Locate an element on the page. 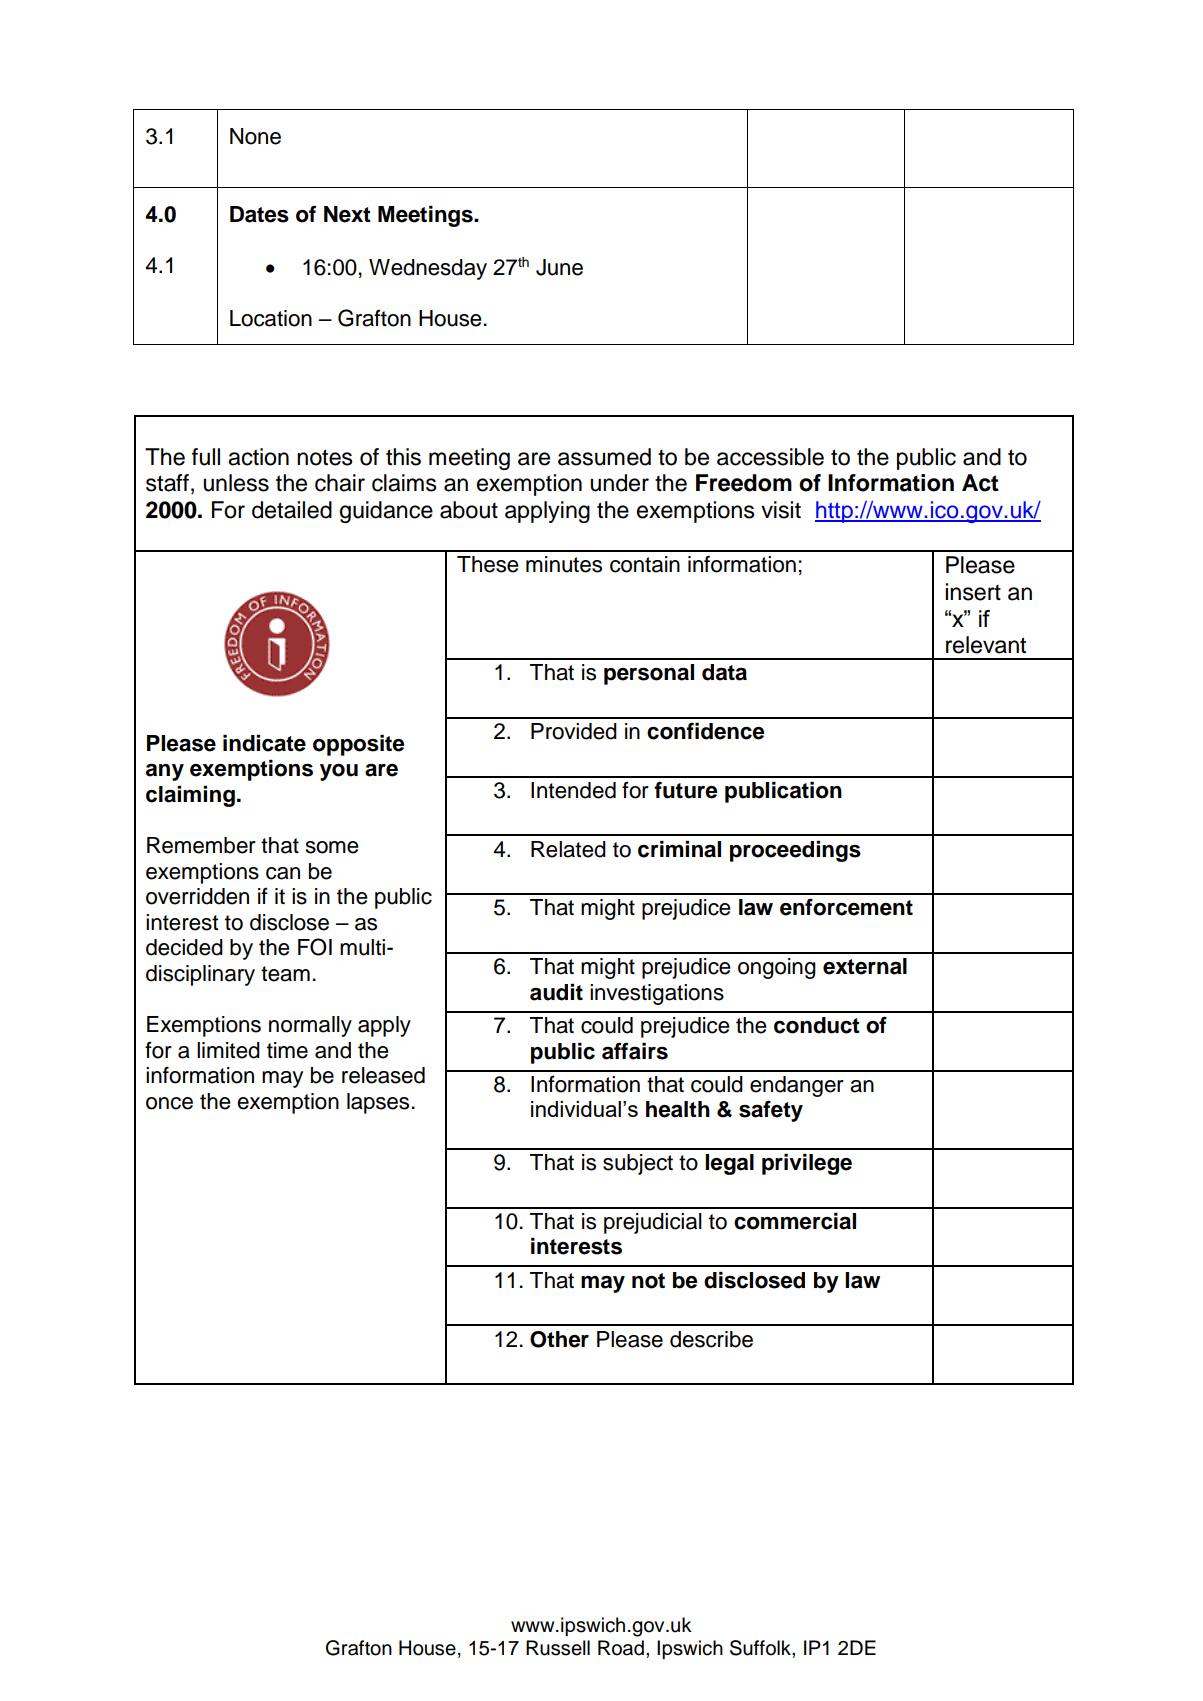 The height and width of the document is (1701, 1203). June is located at coordinates (559, 267).
